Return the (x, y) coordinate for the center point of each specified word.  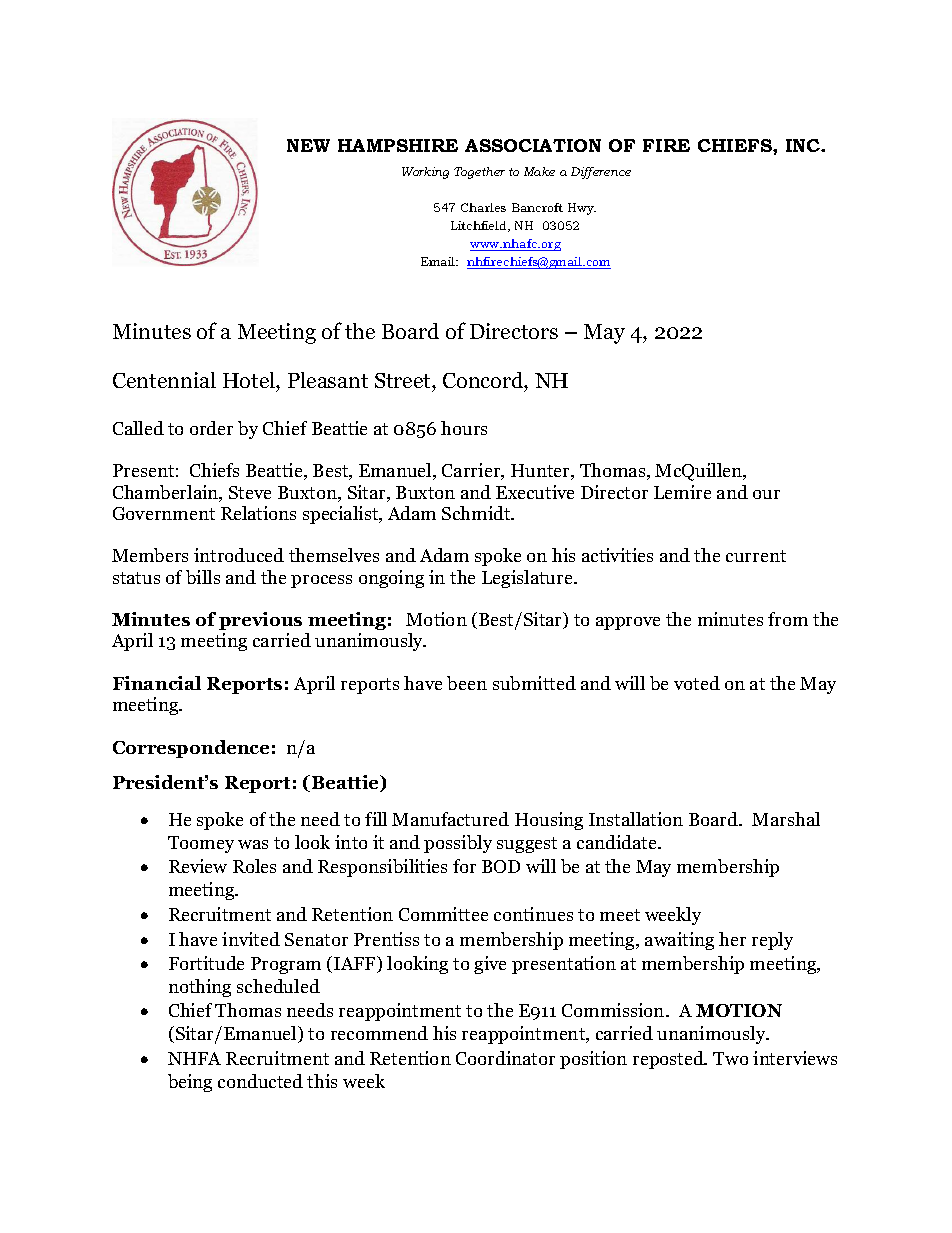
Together (479, 173)
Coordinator (505, 1058)
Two (730, 1058)
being (190, 1083)
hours (464, 428)
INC (804, 145)
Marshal (786, 819)
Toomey (201, 844)
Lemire (682, 492)
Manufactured (450, 819)
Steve (250, 492)
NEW (308, 145)
